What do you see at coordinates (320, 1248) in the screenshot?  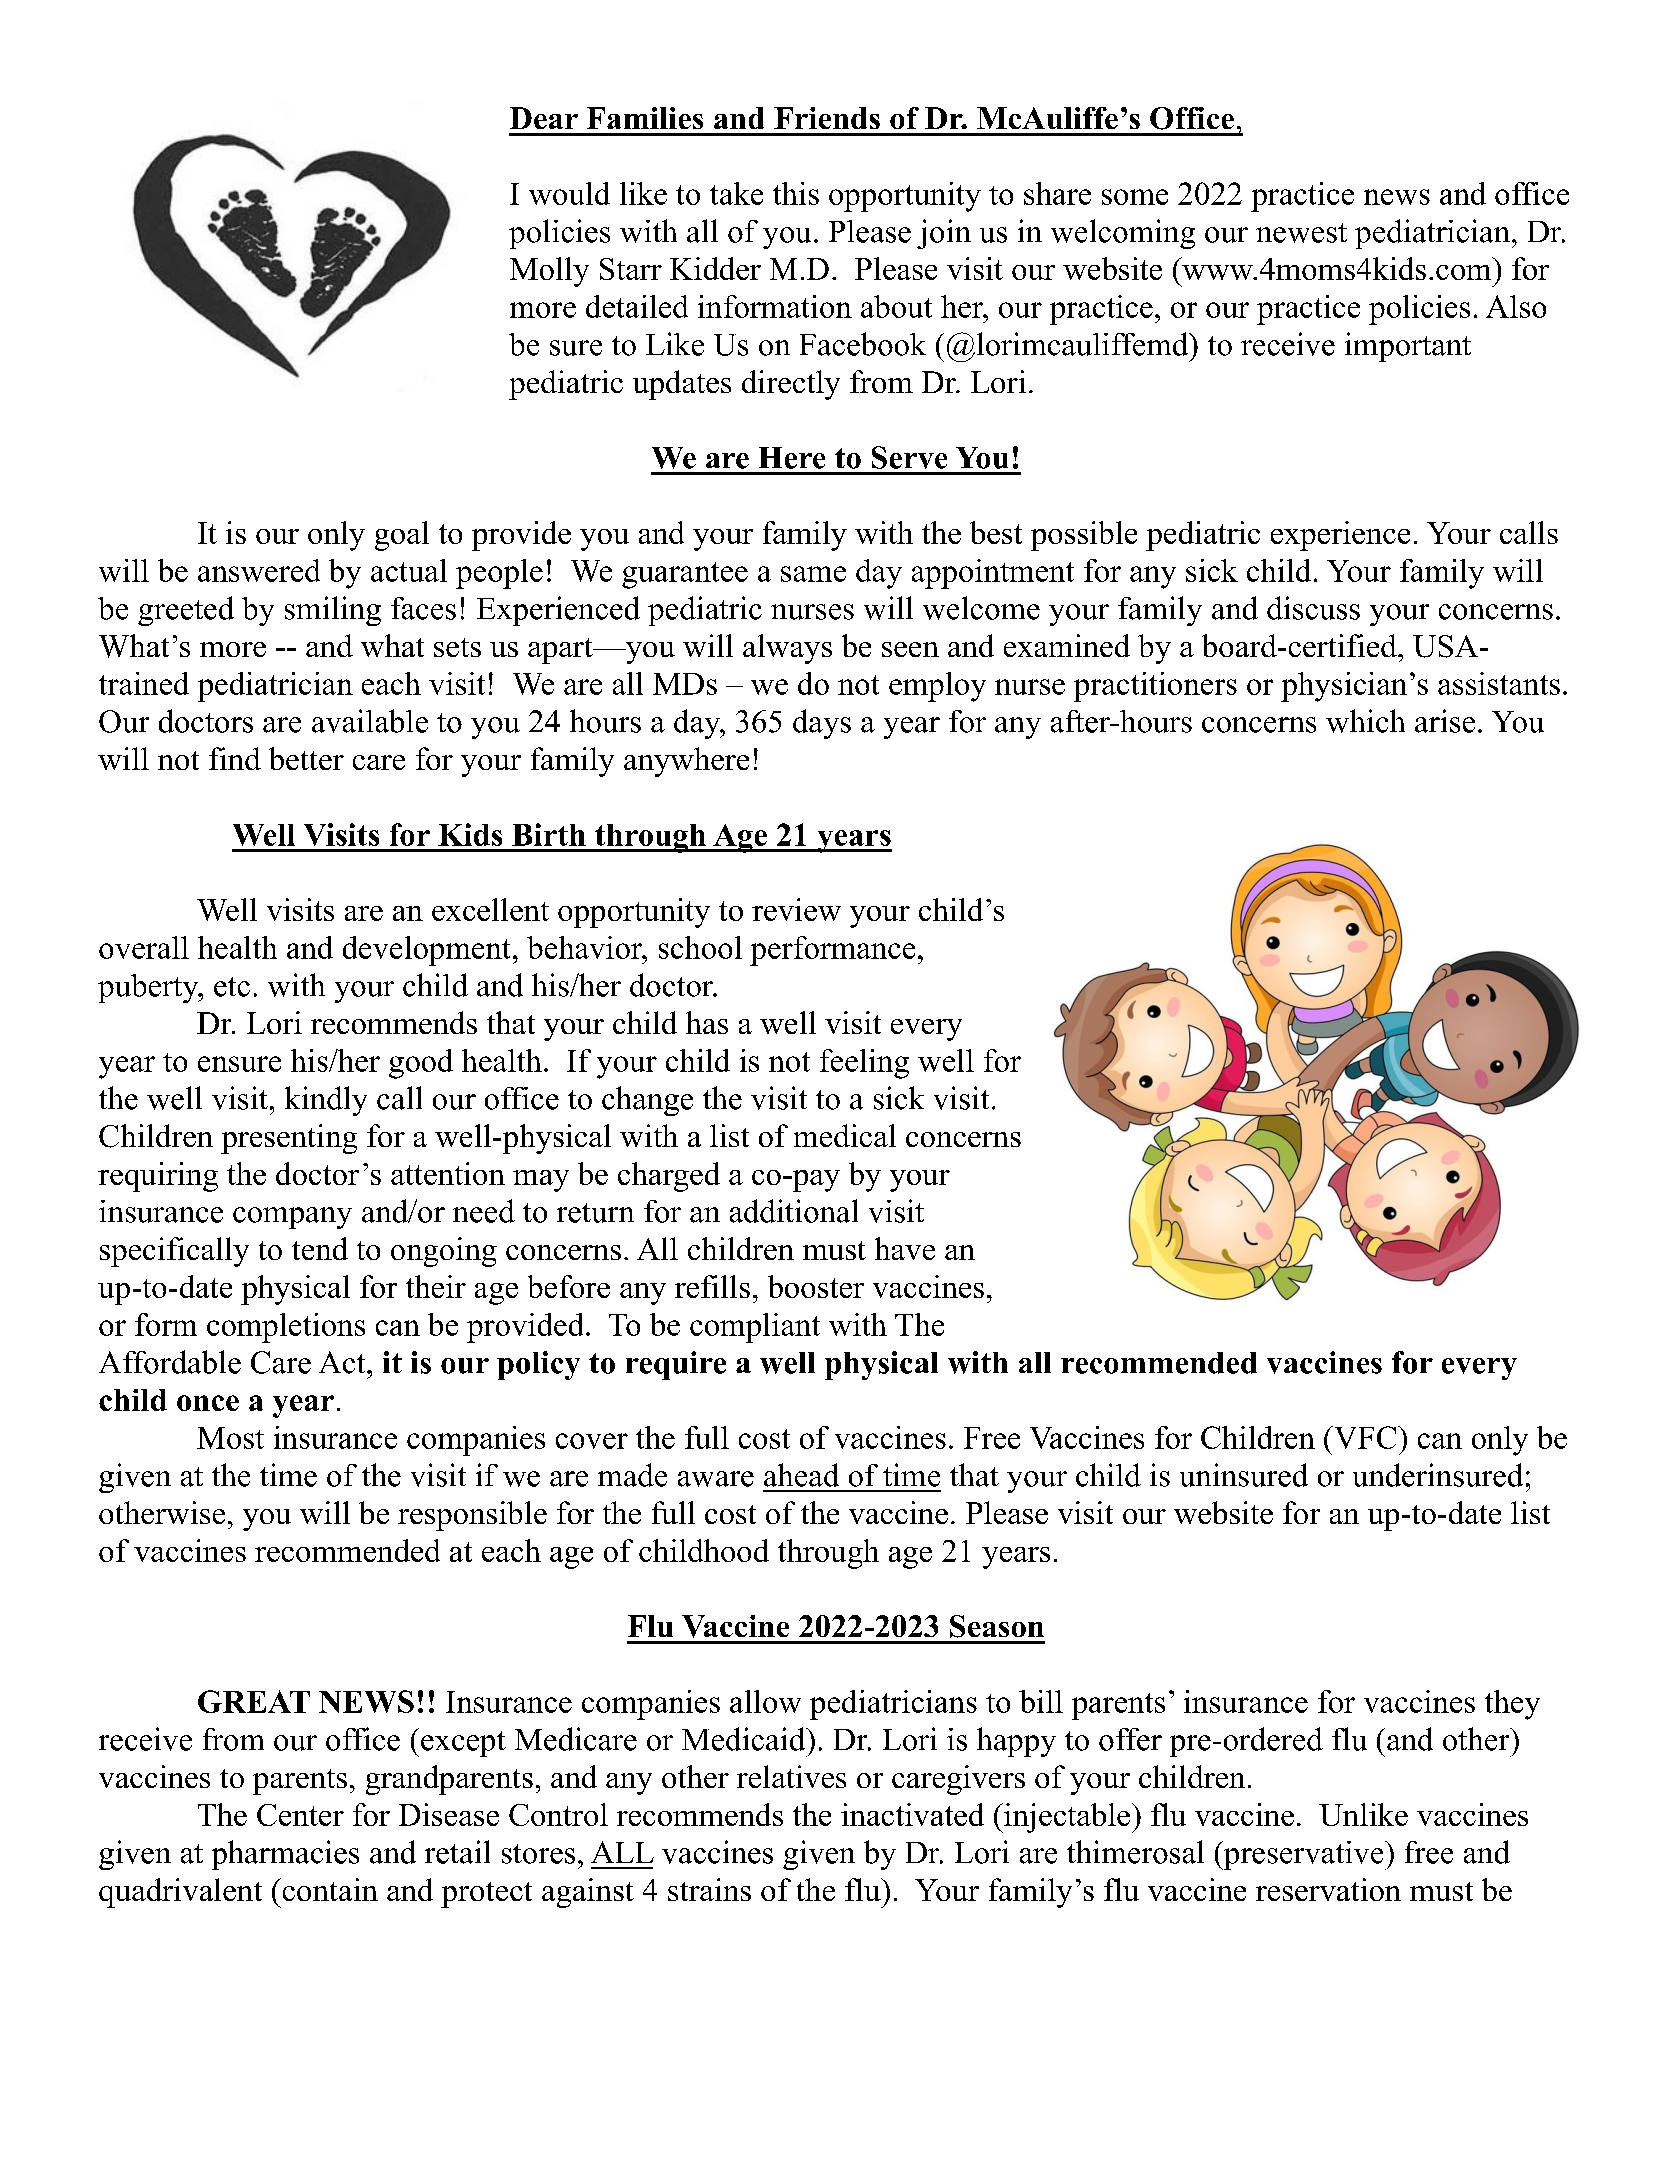 I see `tend` at bounding box center [320, 1248].
